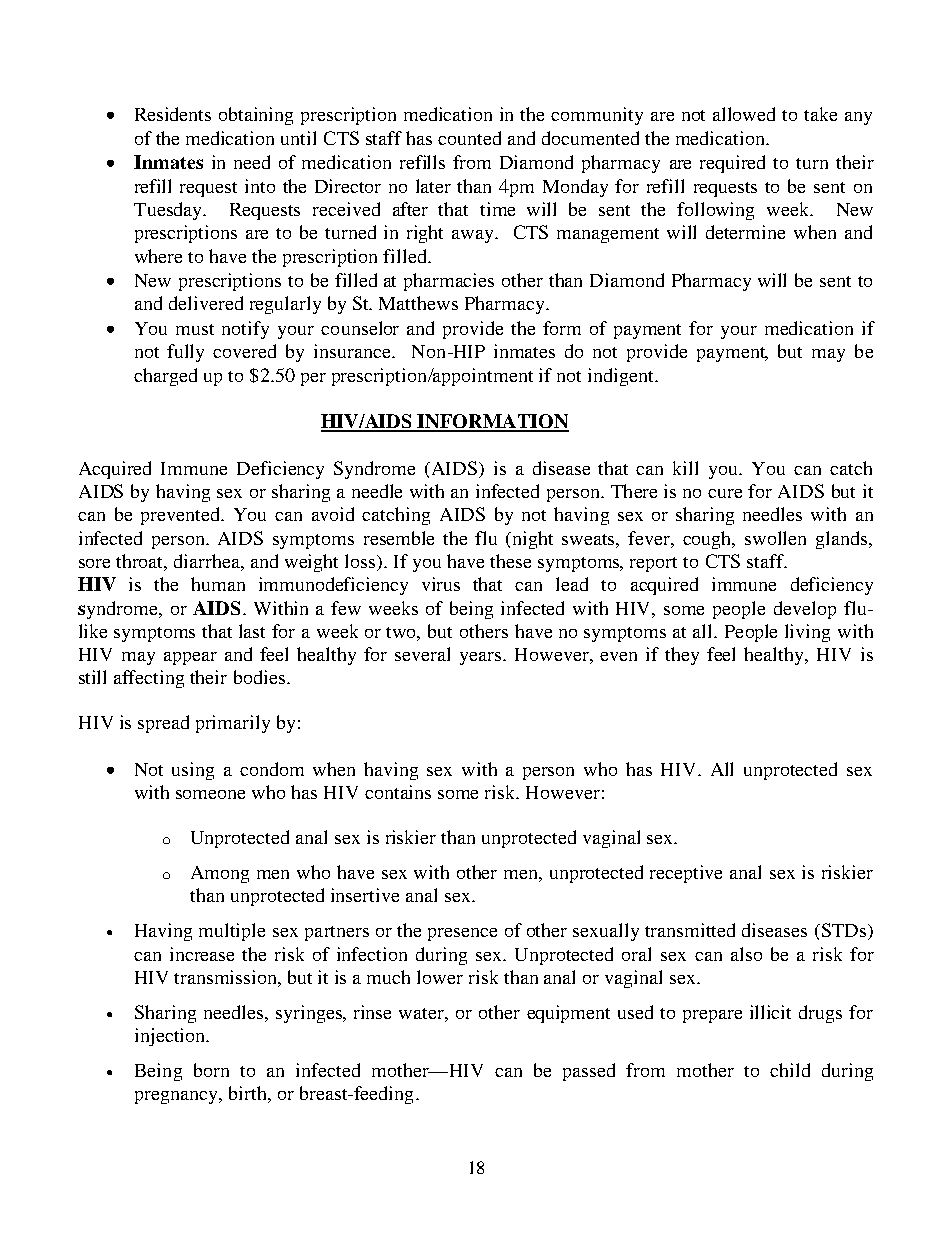  I want to click on counted, so click(469, 138).
